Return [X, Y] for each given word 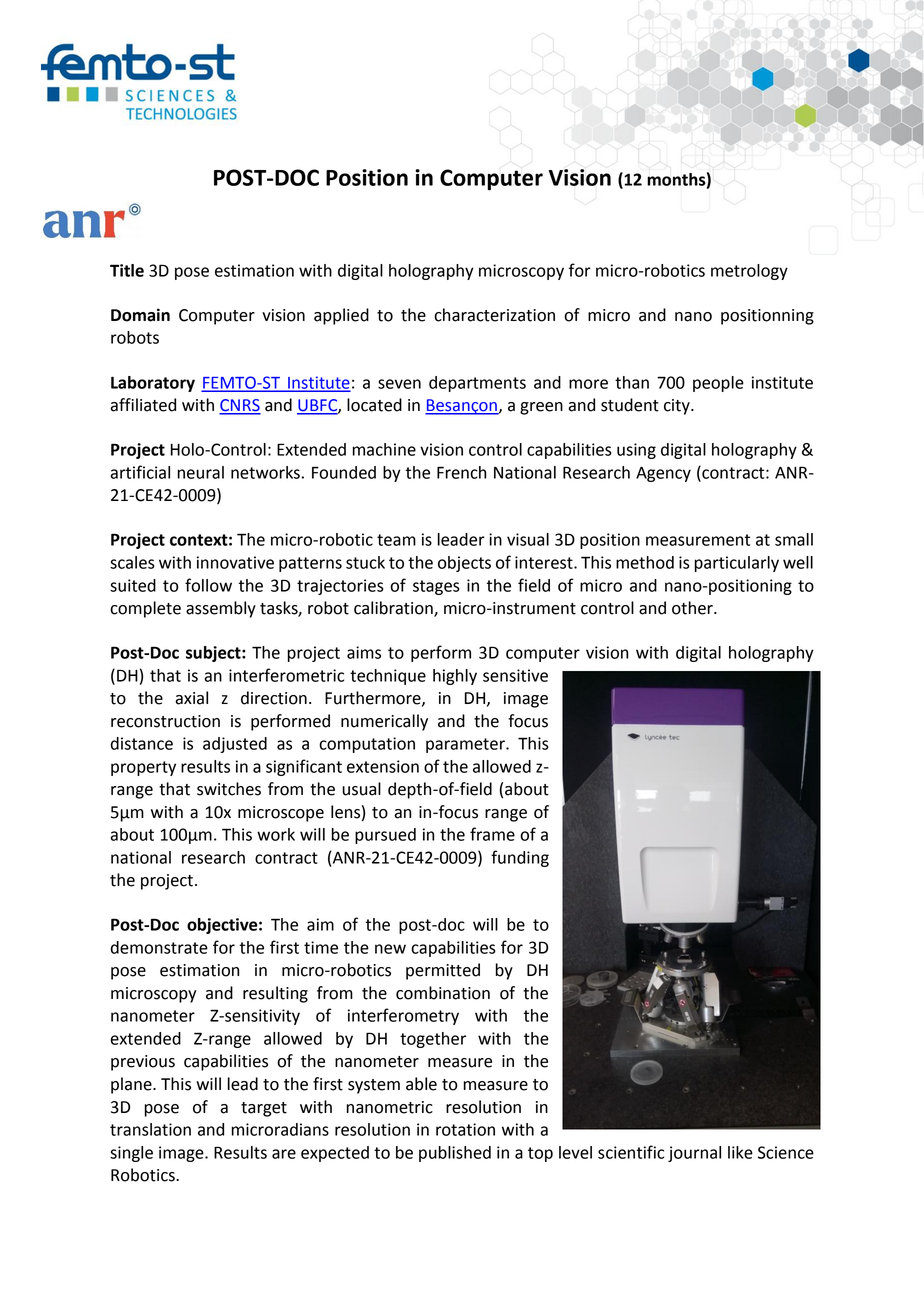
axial [191, 698]
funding [520, 858]
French [461, 472]
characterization [494, 315]
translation [150, 1129]
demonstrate [159, 947]
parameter [466, 745]
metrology [749, 272]
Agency [663, 474]
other [693, 608]
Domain [140, 315]
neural [201, 472]
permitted [443, 971]
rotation [465, 1129]
